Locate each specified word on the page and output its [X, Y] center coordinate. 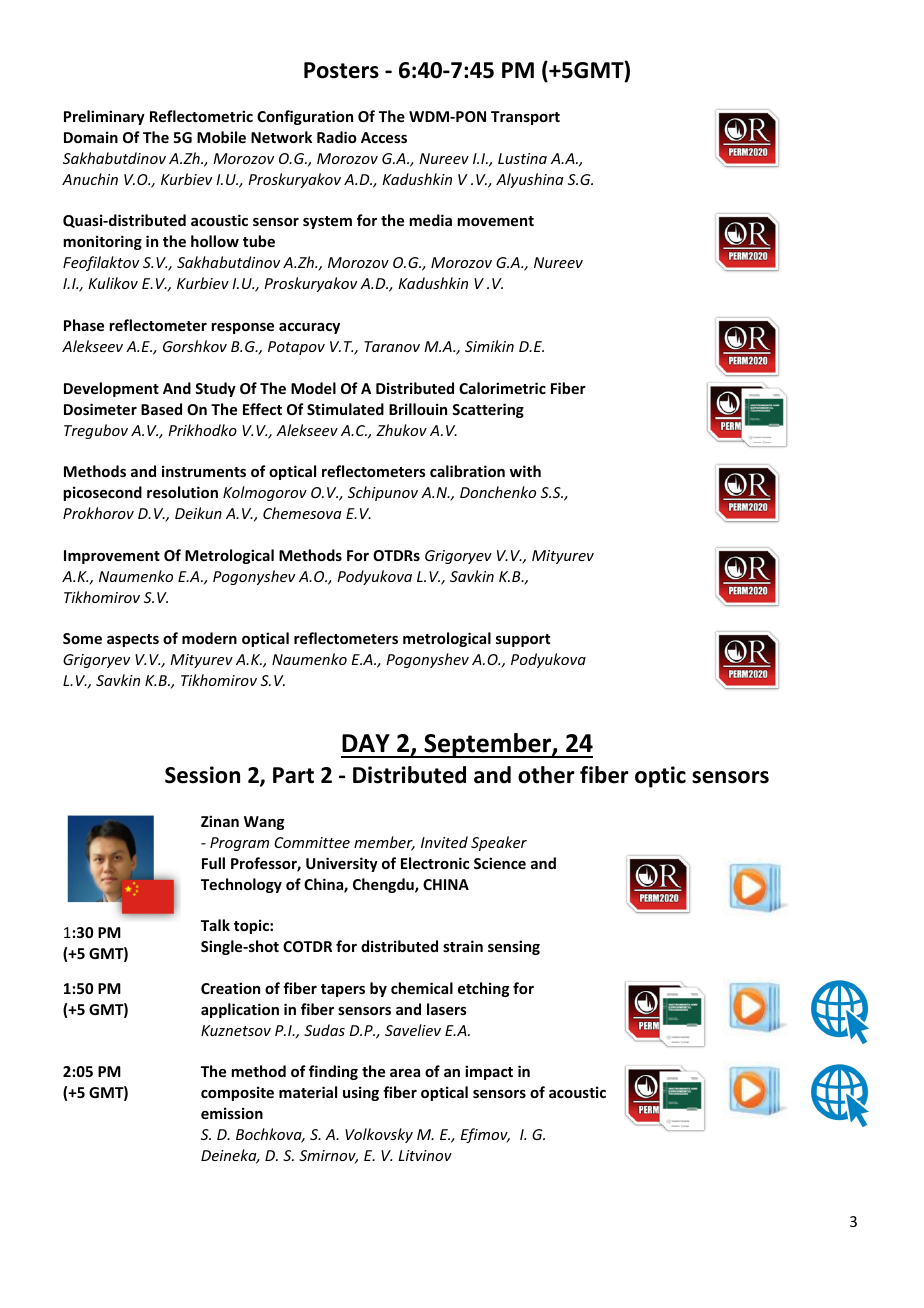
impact [489, 1072]
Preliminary [104, 117]
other [546, 775]
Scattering [488, 410]
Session [202, 775]
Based [161, 409]
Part [293, 775]
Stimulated [345, 409]
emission [232, 1113]
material [308, 1092]
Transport [525, 118]
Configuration [305, 117]
